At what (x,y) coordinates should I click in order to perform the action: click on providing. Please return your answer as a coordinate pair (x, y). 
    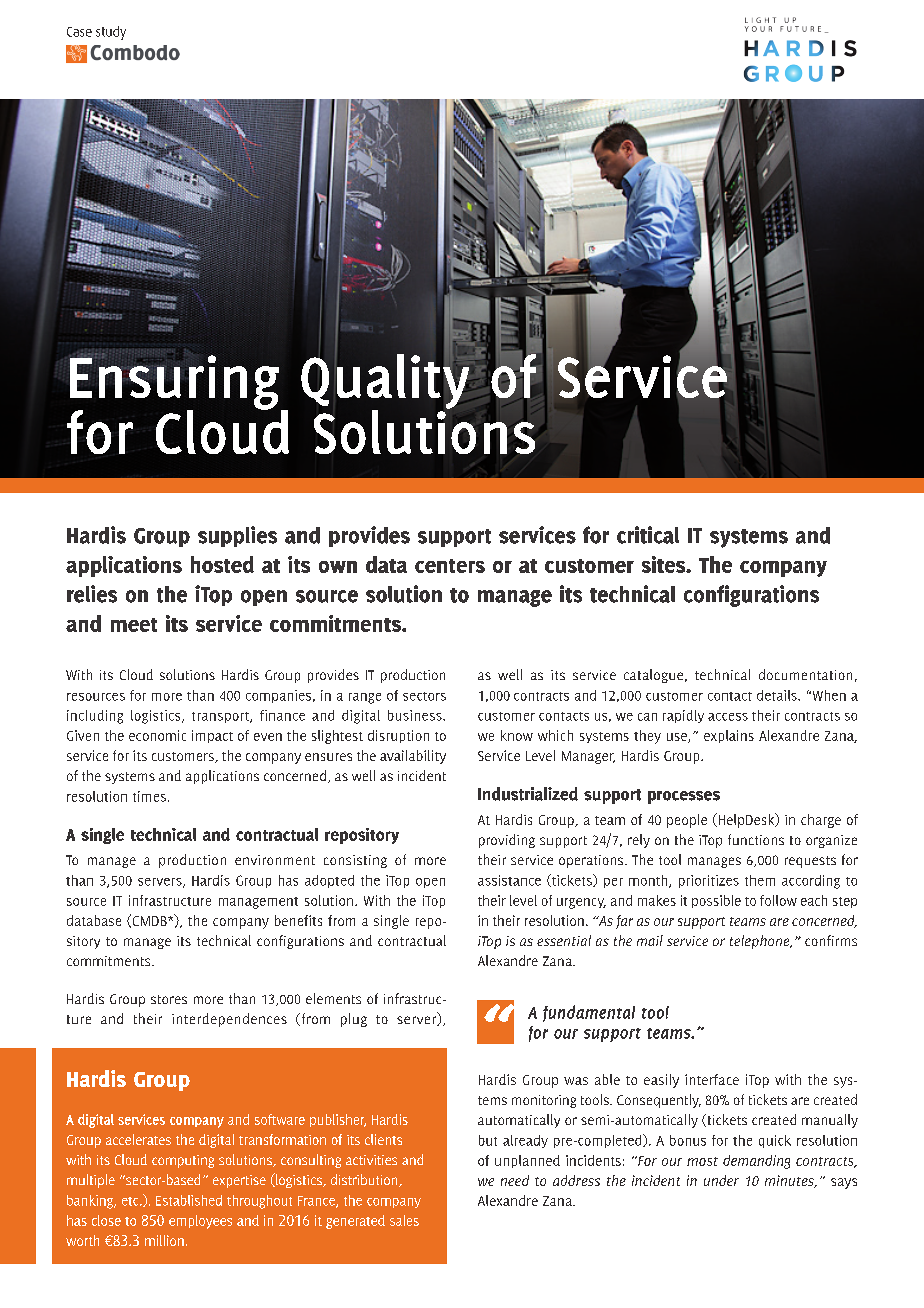
    Looking at the image, I should click on (507, 841).
